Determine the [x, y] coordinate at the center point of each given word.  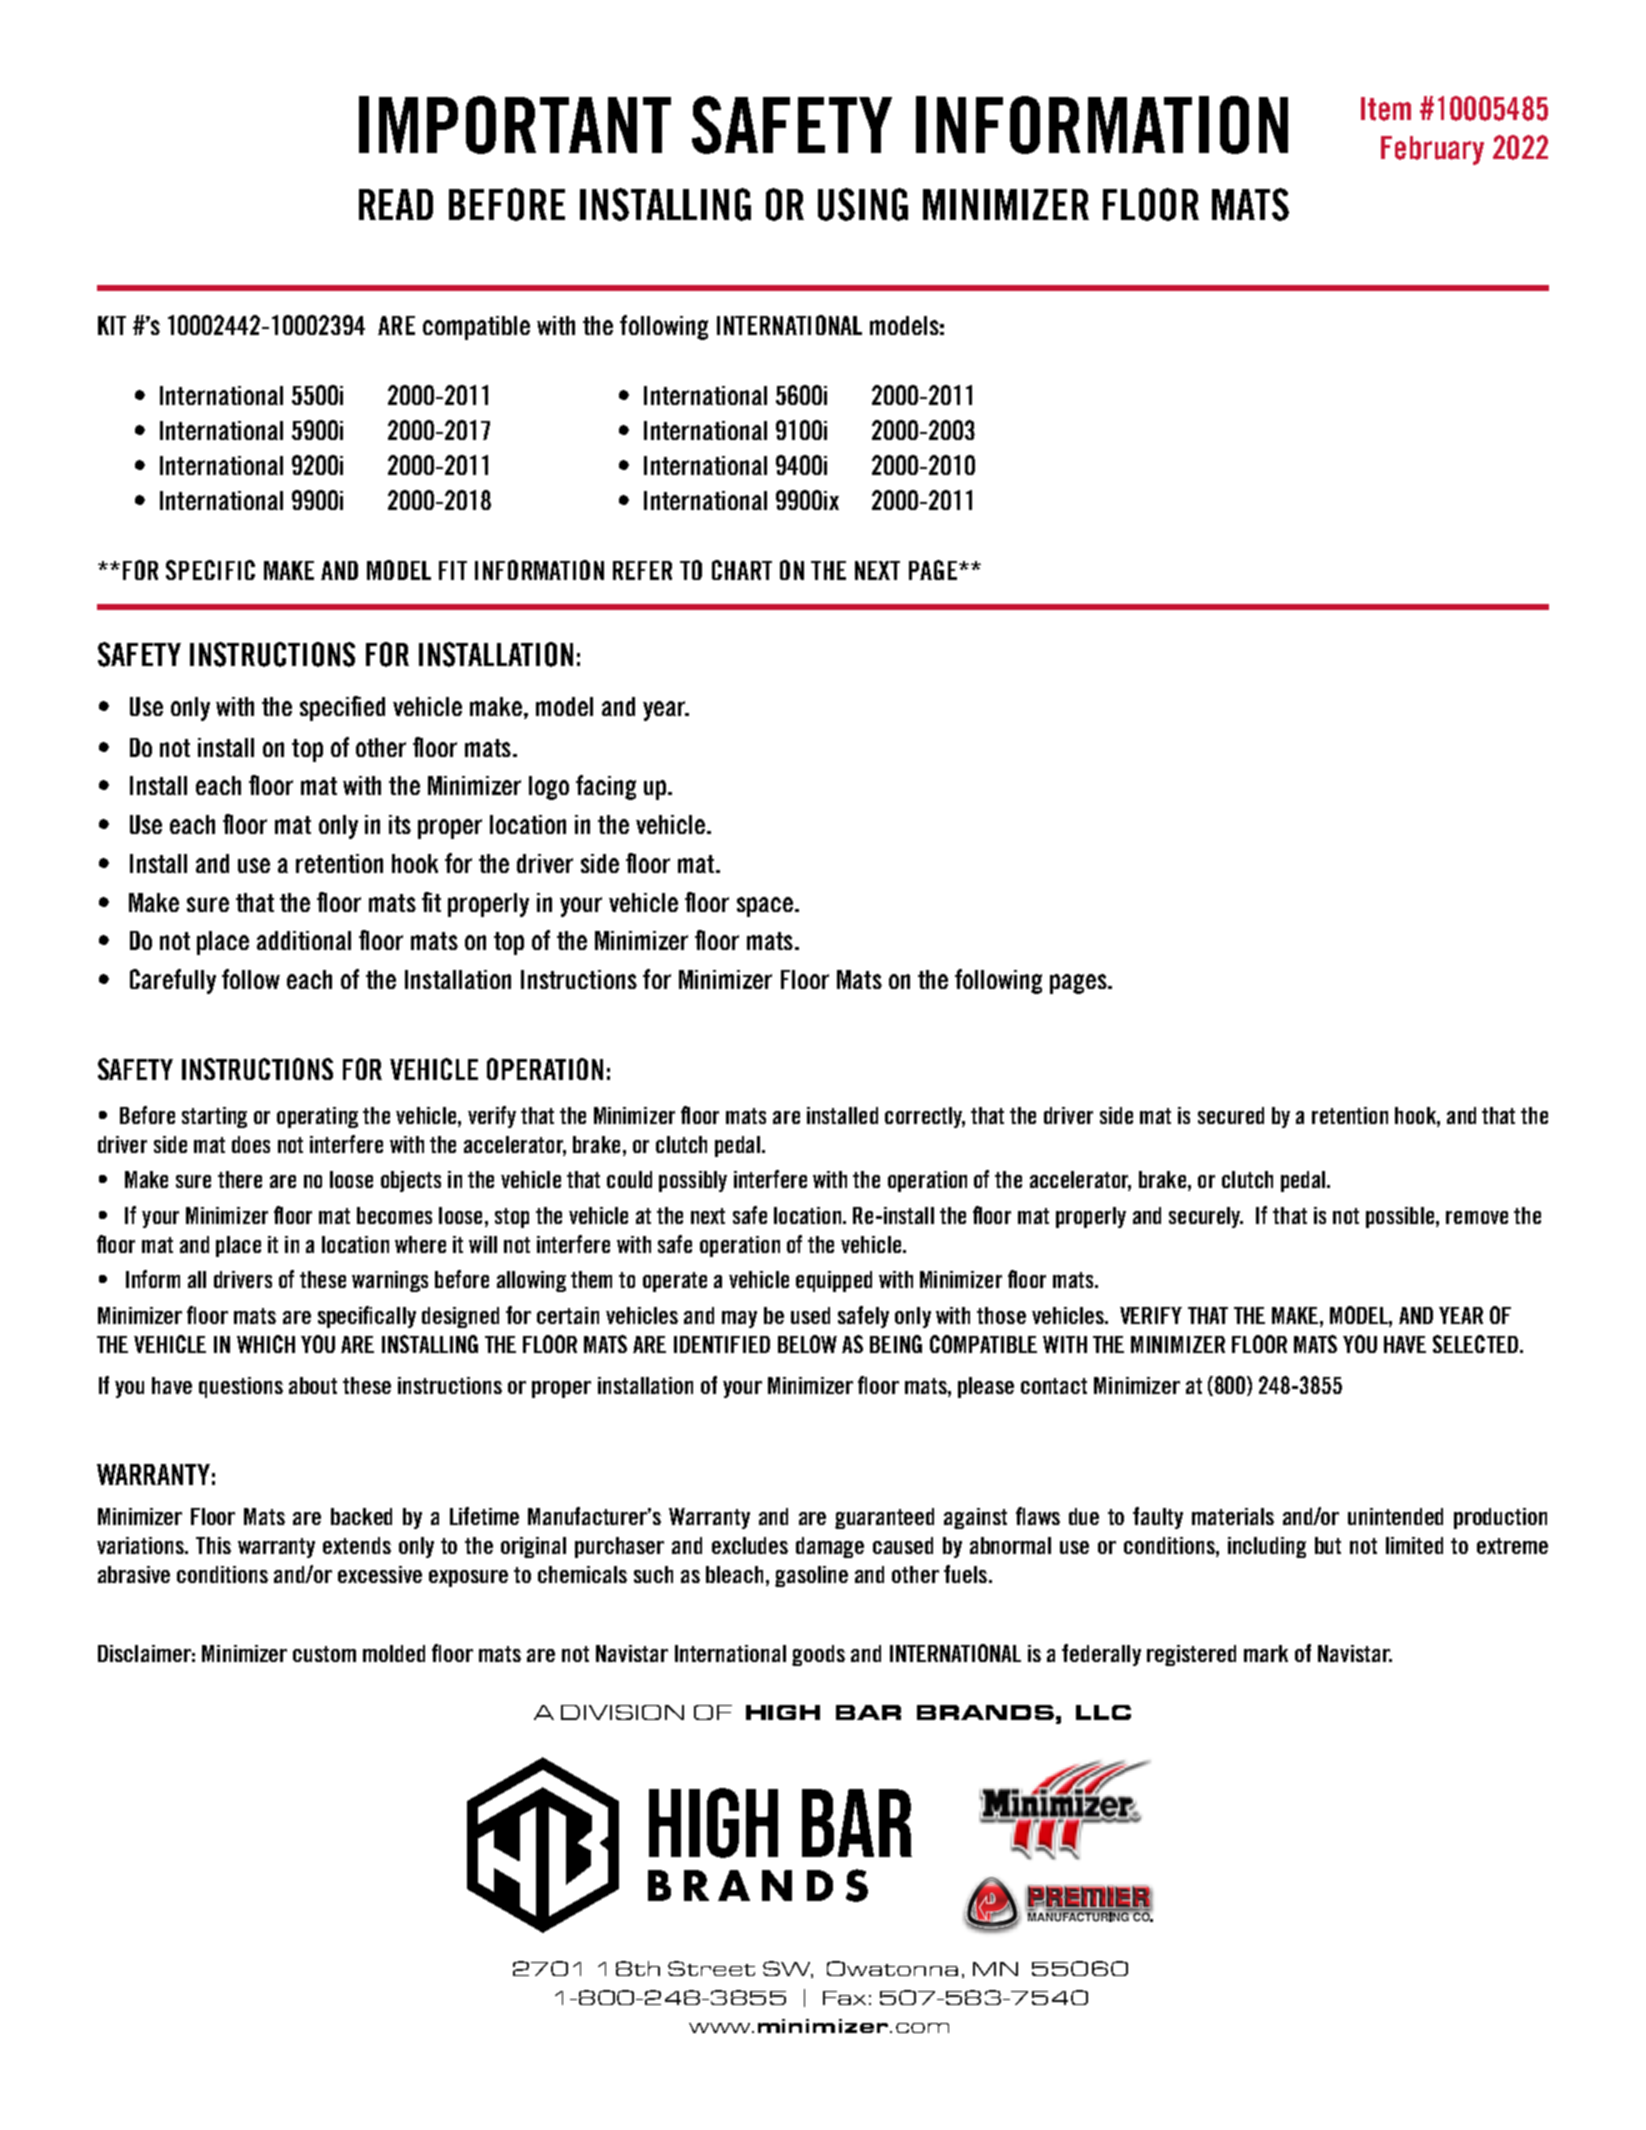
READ [396, 204]
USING [863, 204]
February [1432, 150]
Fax [844, 1998]
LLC [1103, 1712]
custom [324, 1654]
